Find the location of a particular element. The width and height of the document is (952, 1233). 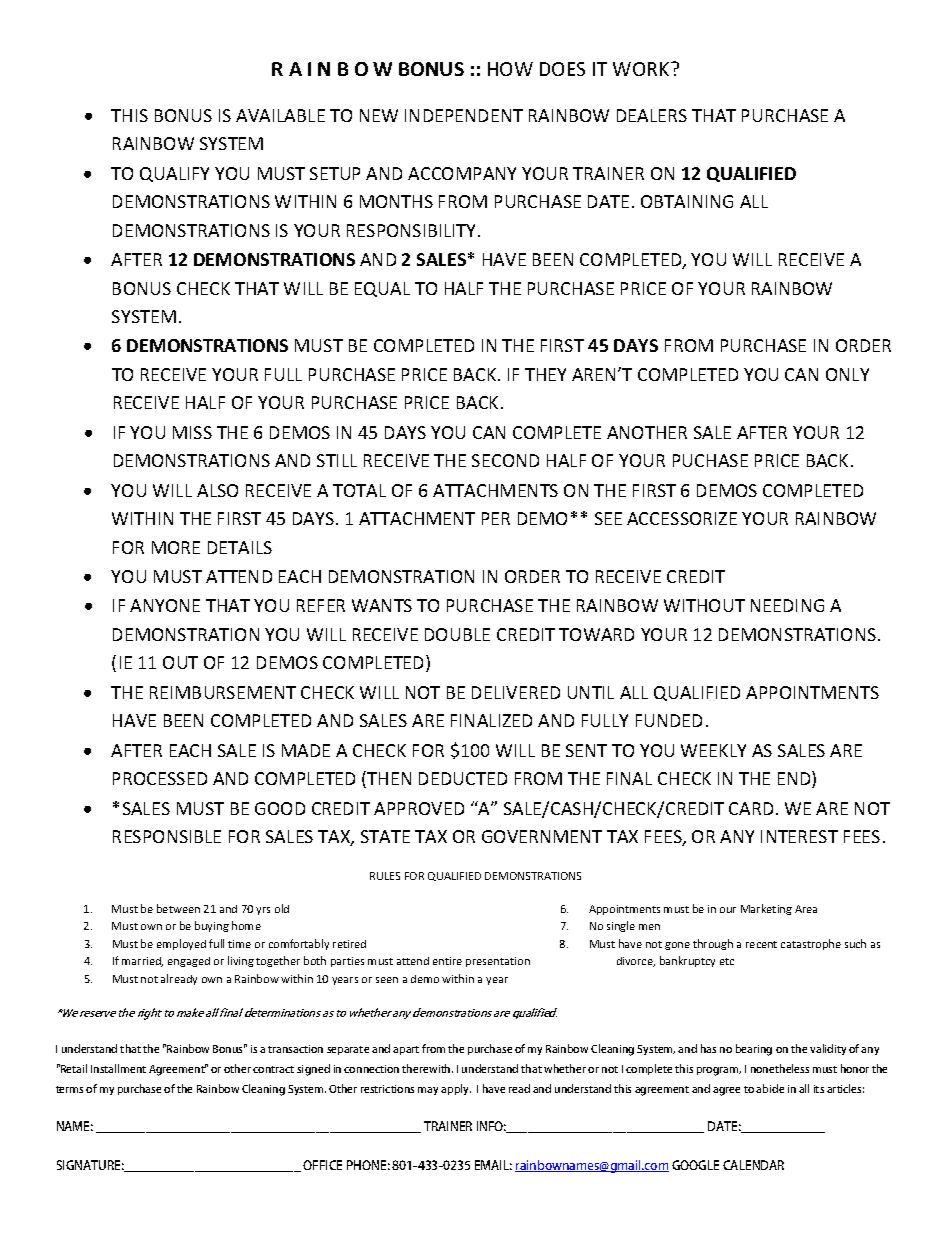

DEALERS is located at coordinates (652, 115).
